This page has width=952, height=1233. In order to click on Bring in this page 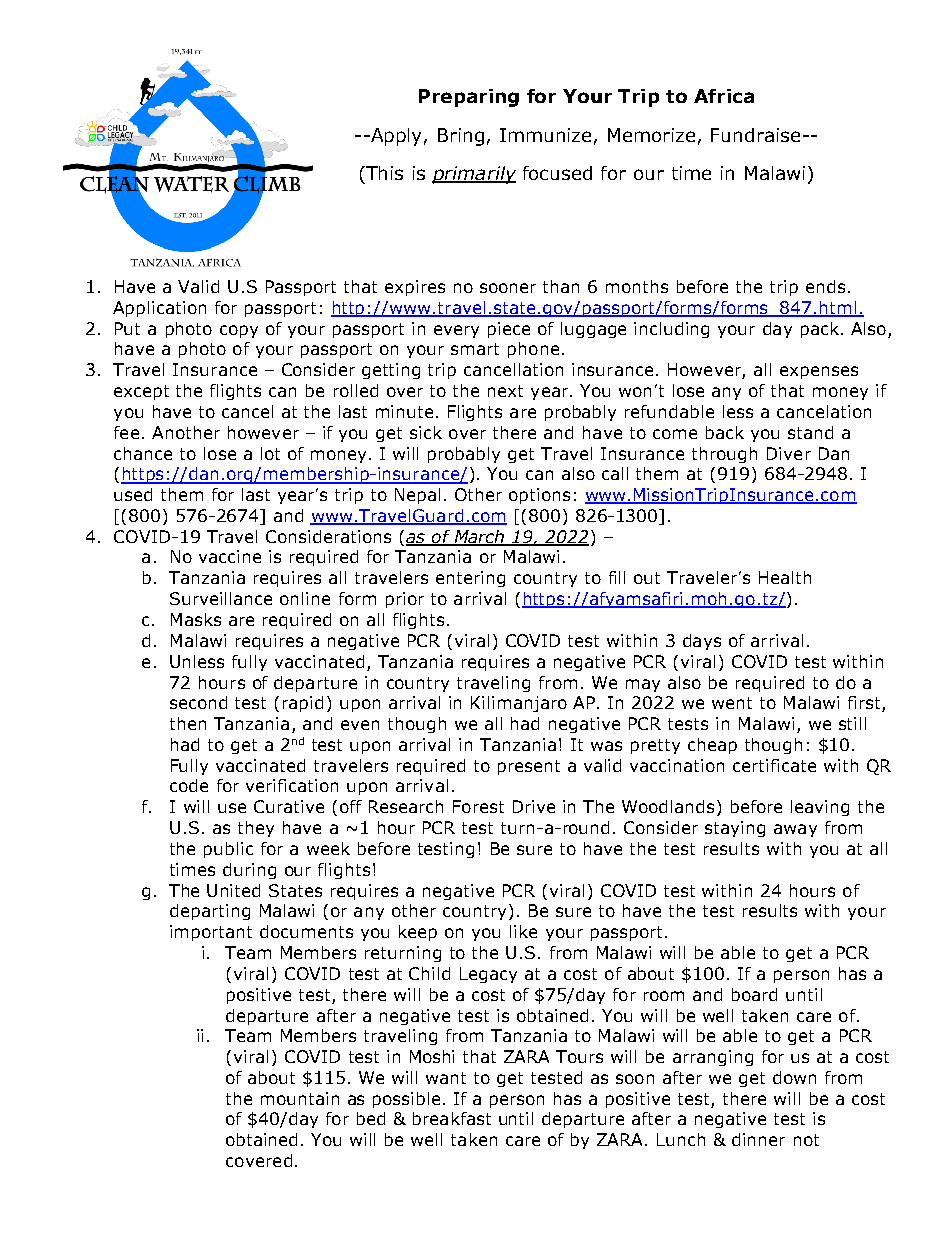, I will do `click(461, 137)`.
